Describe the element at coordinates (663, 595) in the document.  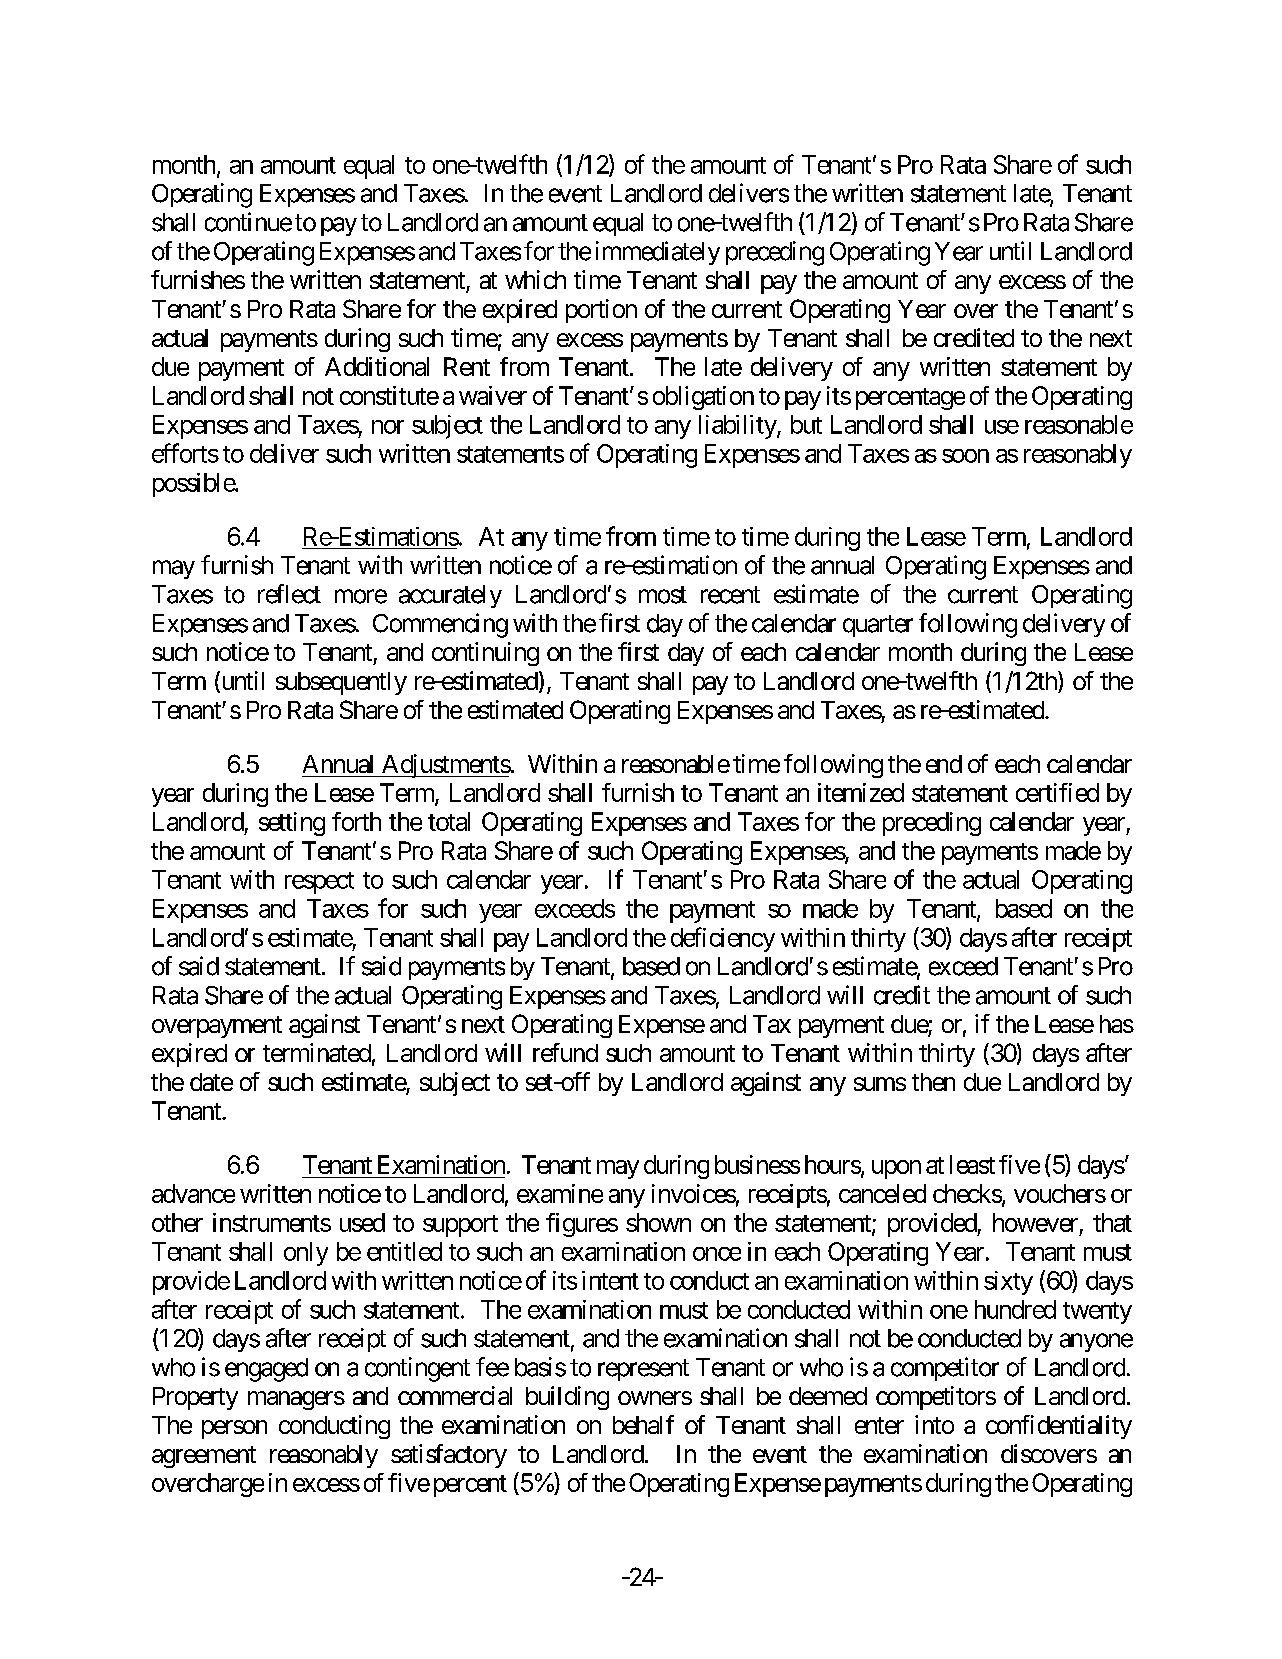
I see `most` at that location.
